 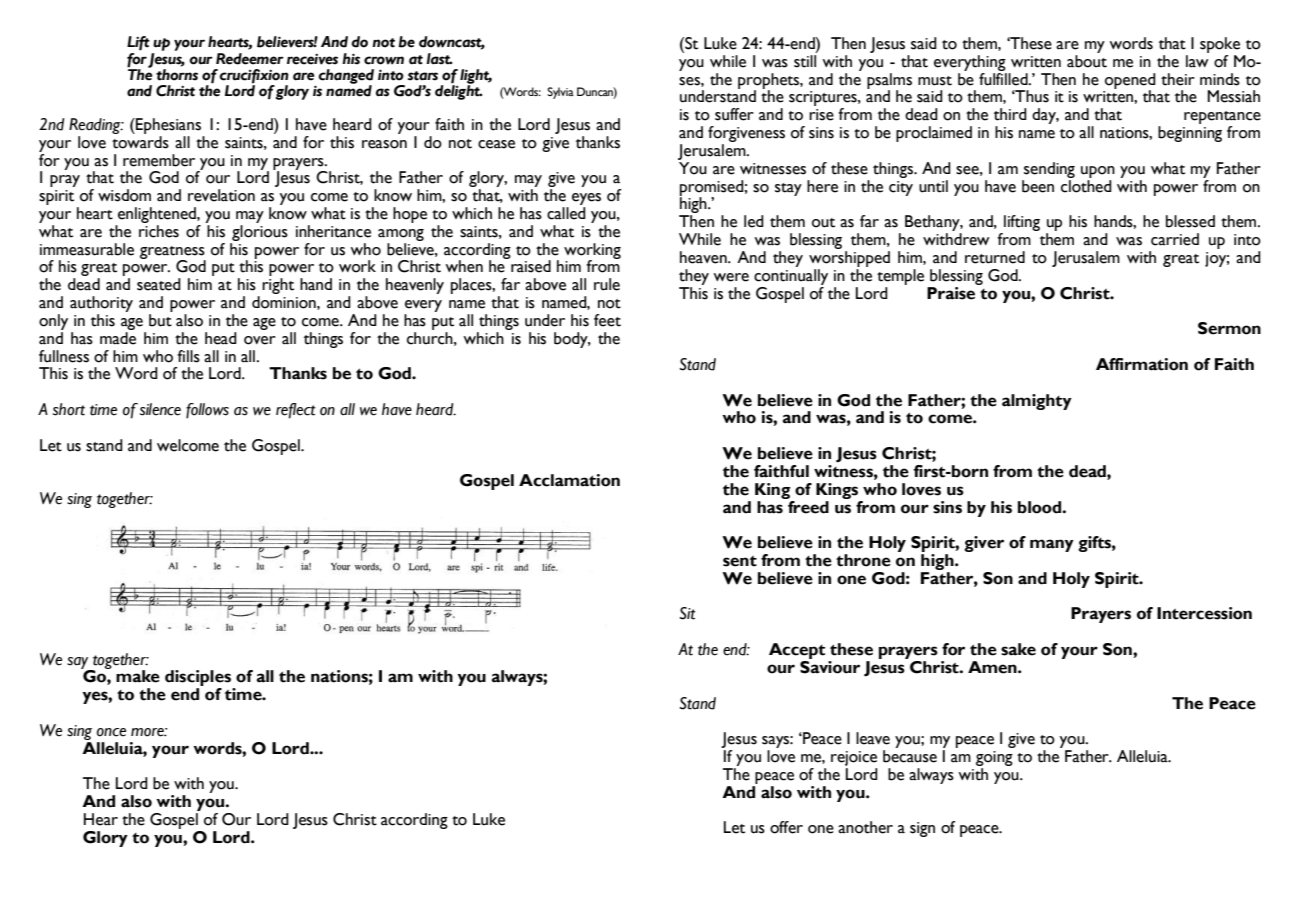 I want to click on sent, so click(x=740, y=561).
